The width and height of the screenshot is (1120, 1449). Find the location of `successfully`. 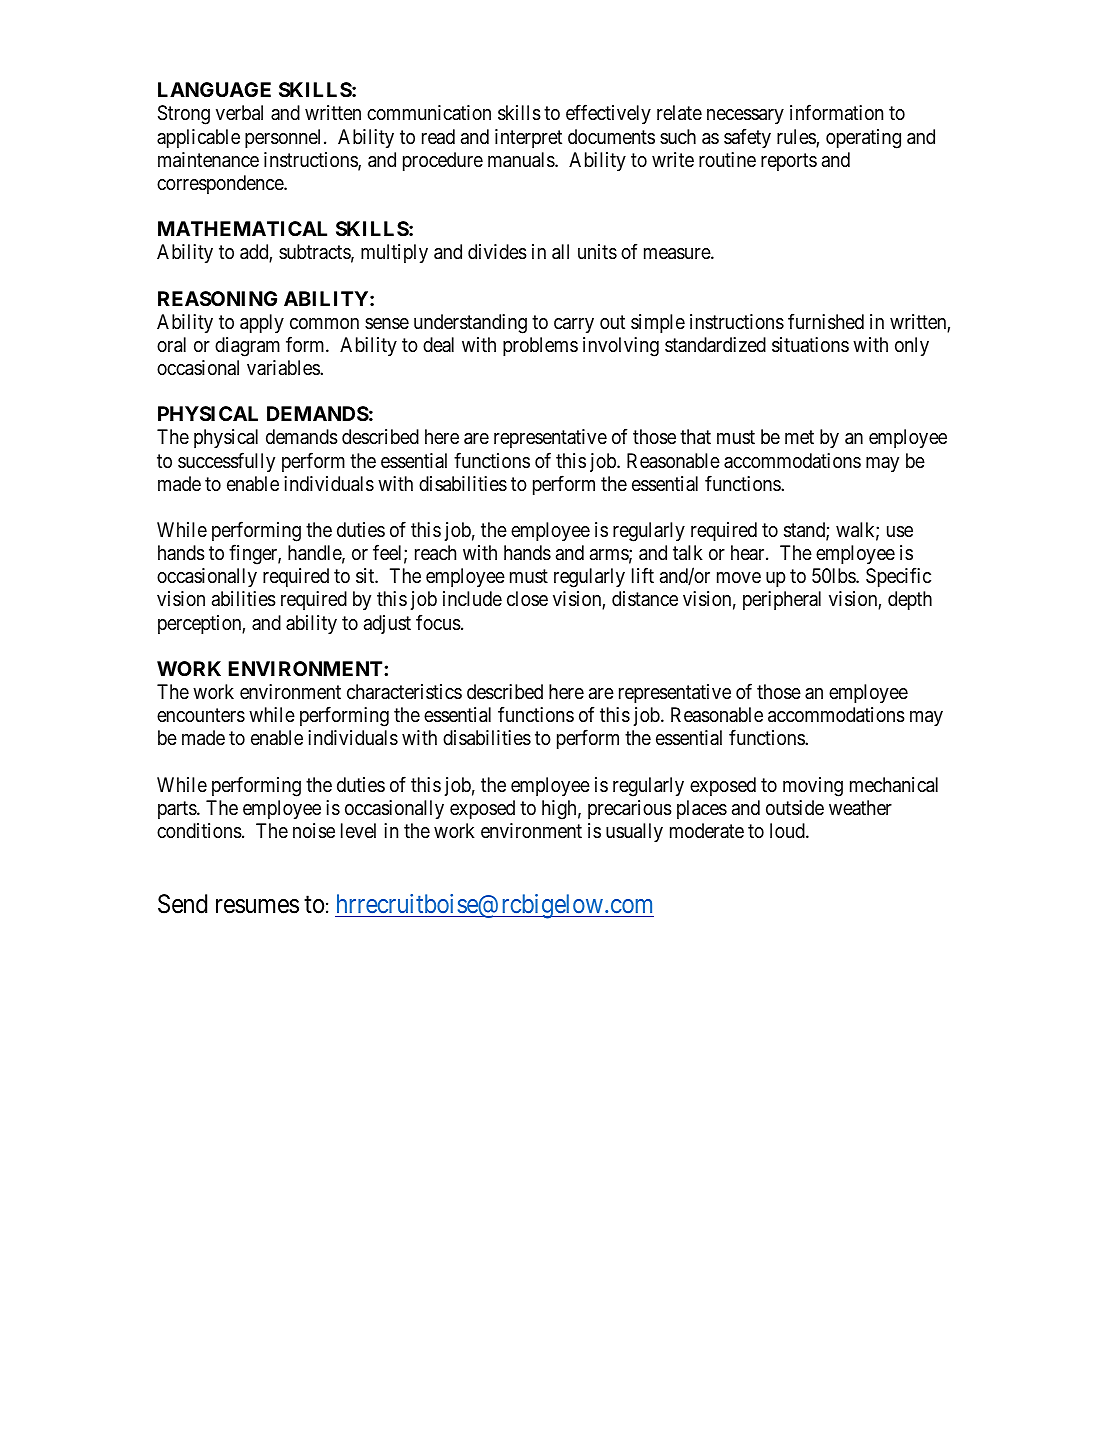

successfully is located at coordinates (226, 462).
